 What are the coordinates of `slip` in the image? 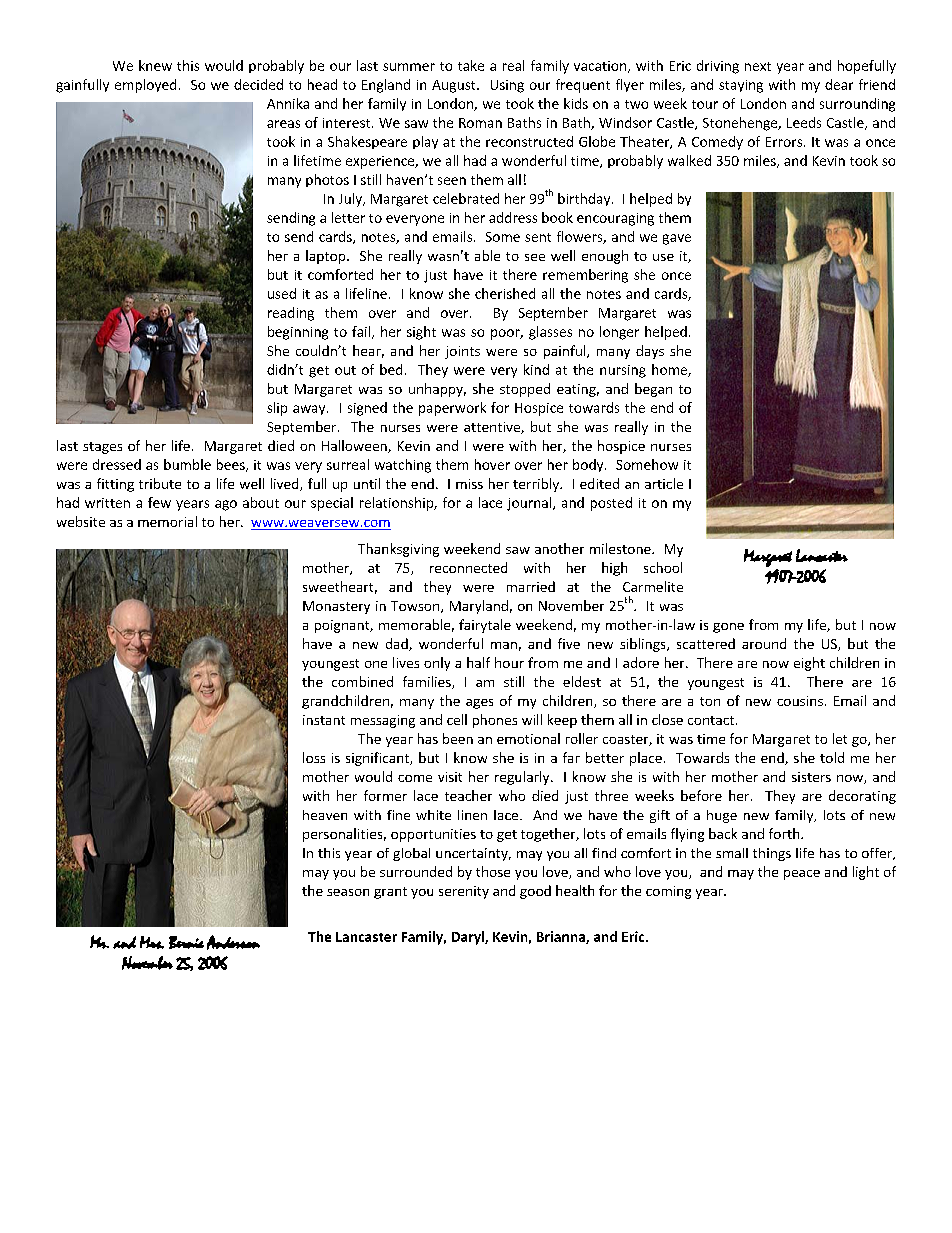 It's located at (277, 409).
